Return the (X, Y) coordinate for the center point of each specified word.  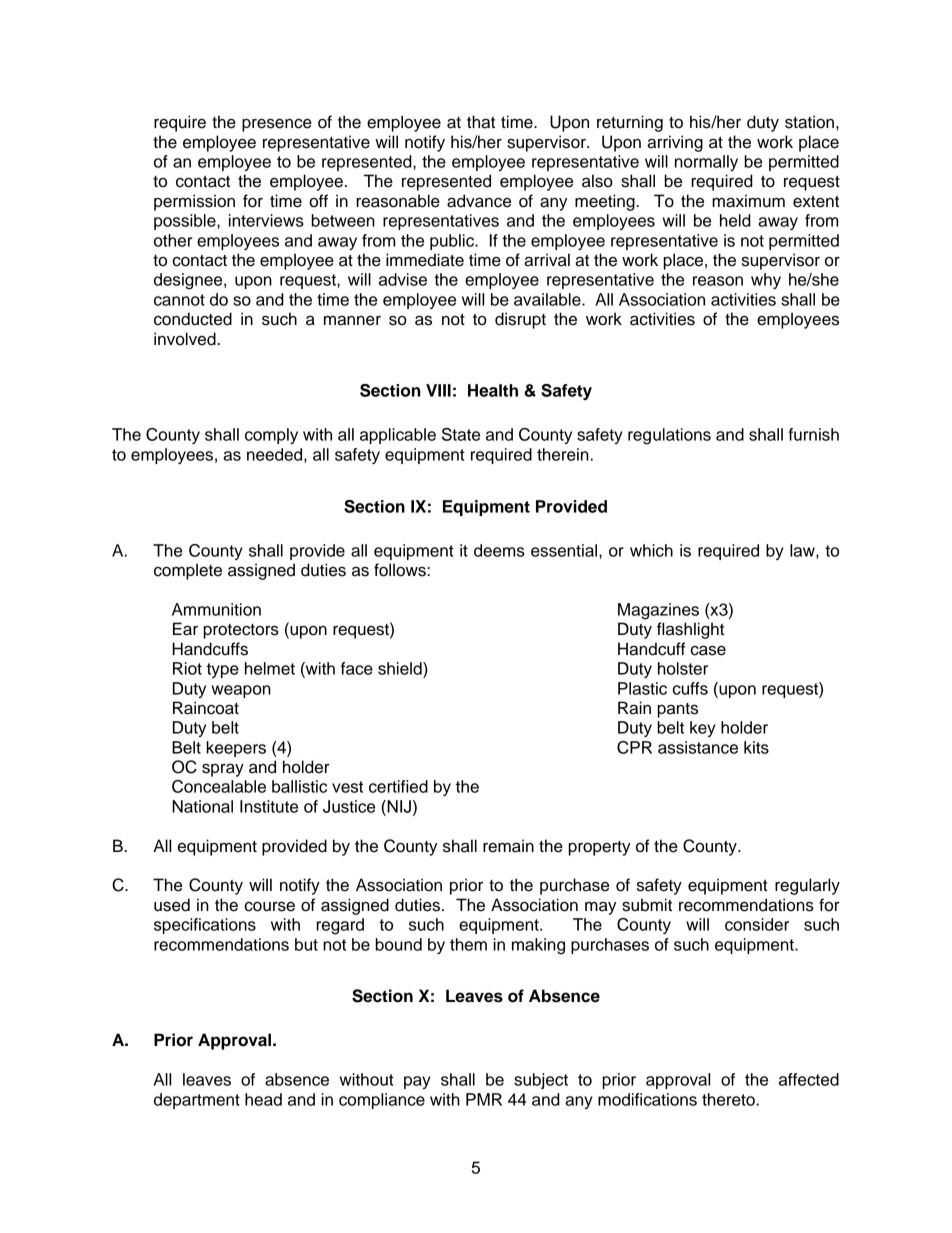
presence (277, 125)
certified (398, 786)
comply (271, 436)
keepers (236, 749)
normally (706, 163)
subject (541, 1081)
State (461, 434)
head (263, 1099)
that (481, 122)
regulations (669, 436)
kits (756, 747)
